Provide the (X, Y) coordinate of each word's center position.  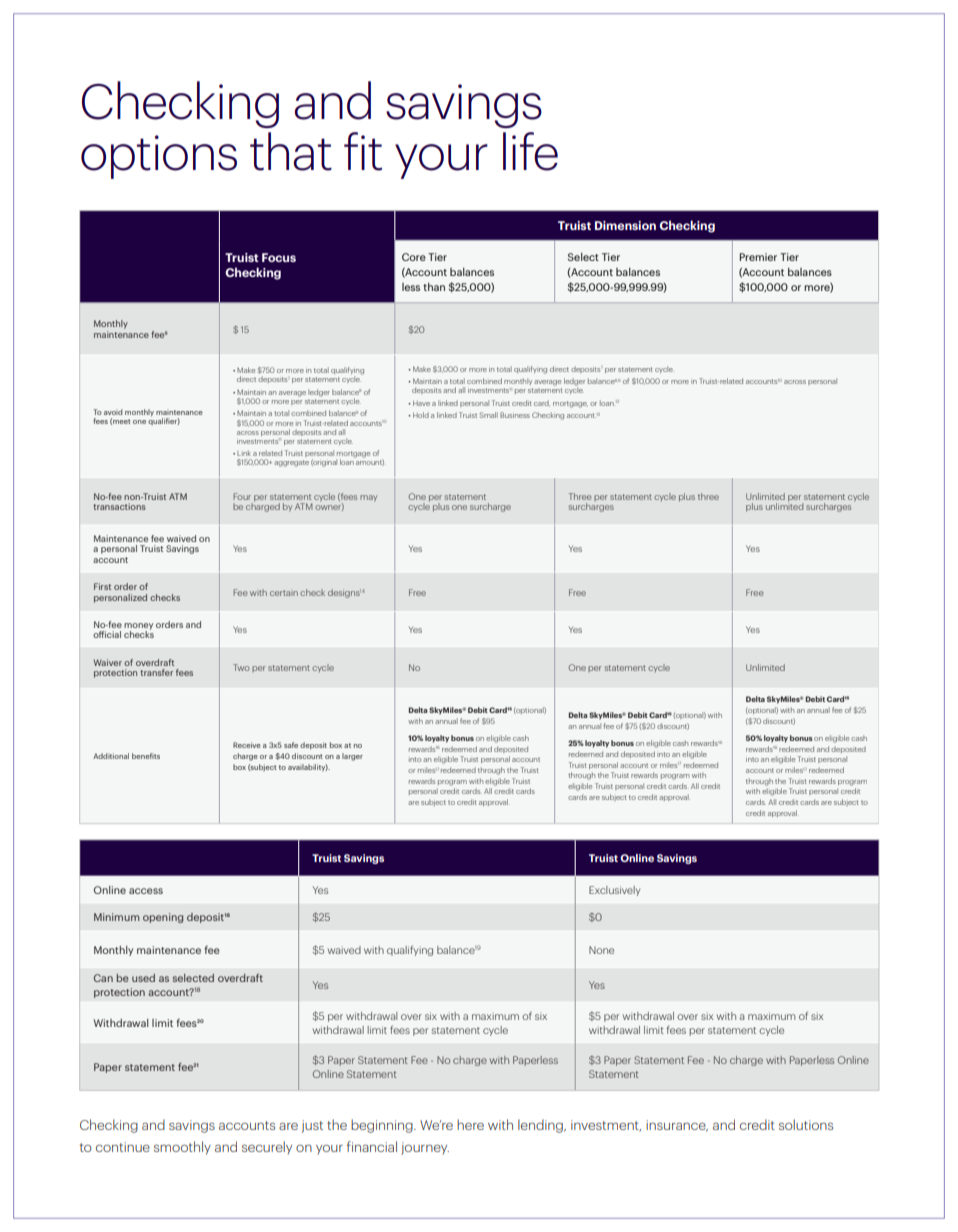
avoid (113, 412)
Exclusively (614, 891)
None (601, 950)
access (146, 891)
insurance (677, 1126)
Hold (421, 415)
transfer (156, 672)
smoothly (182, 1148)
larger (352, 757)
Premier (758, 257)
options (159, 157)
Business (515, 415)
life (530, 151)
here (470, 1124)
